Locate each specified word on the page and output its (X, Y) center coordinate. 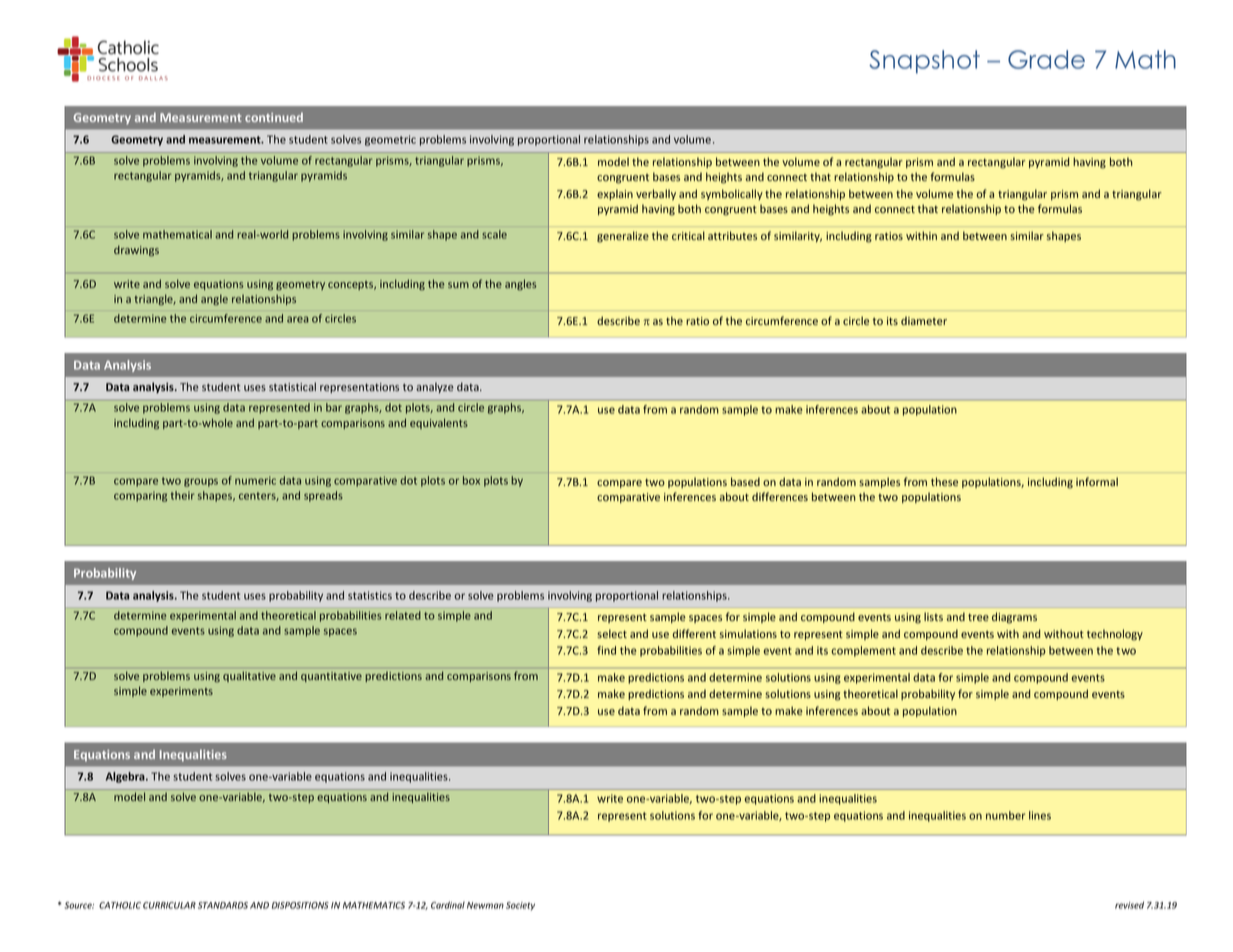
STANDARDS (223, 905)
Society (520, 906)
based (745, 481)
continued (274, 117)
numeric (255, 480)
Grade (1046, 59)
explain (615, 194)
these (944, 481)
